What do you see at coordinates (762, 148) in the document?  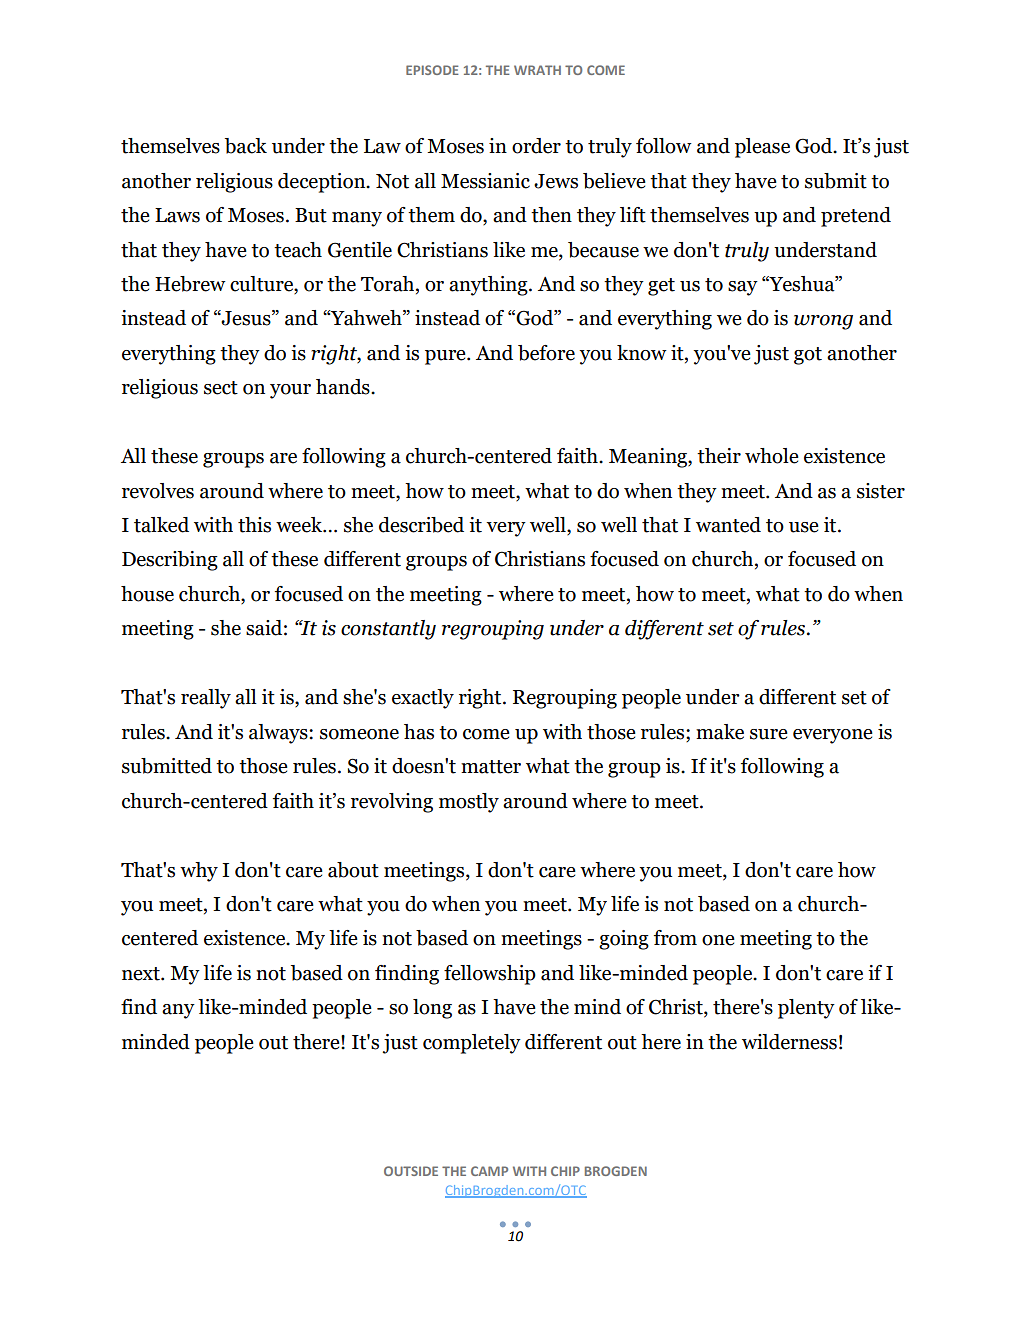 I see `please` at bounding box center [762, 148].
